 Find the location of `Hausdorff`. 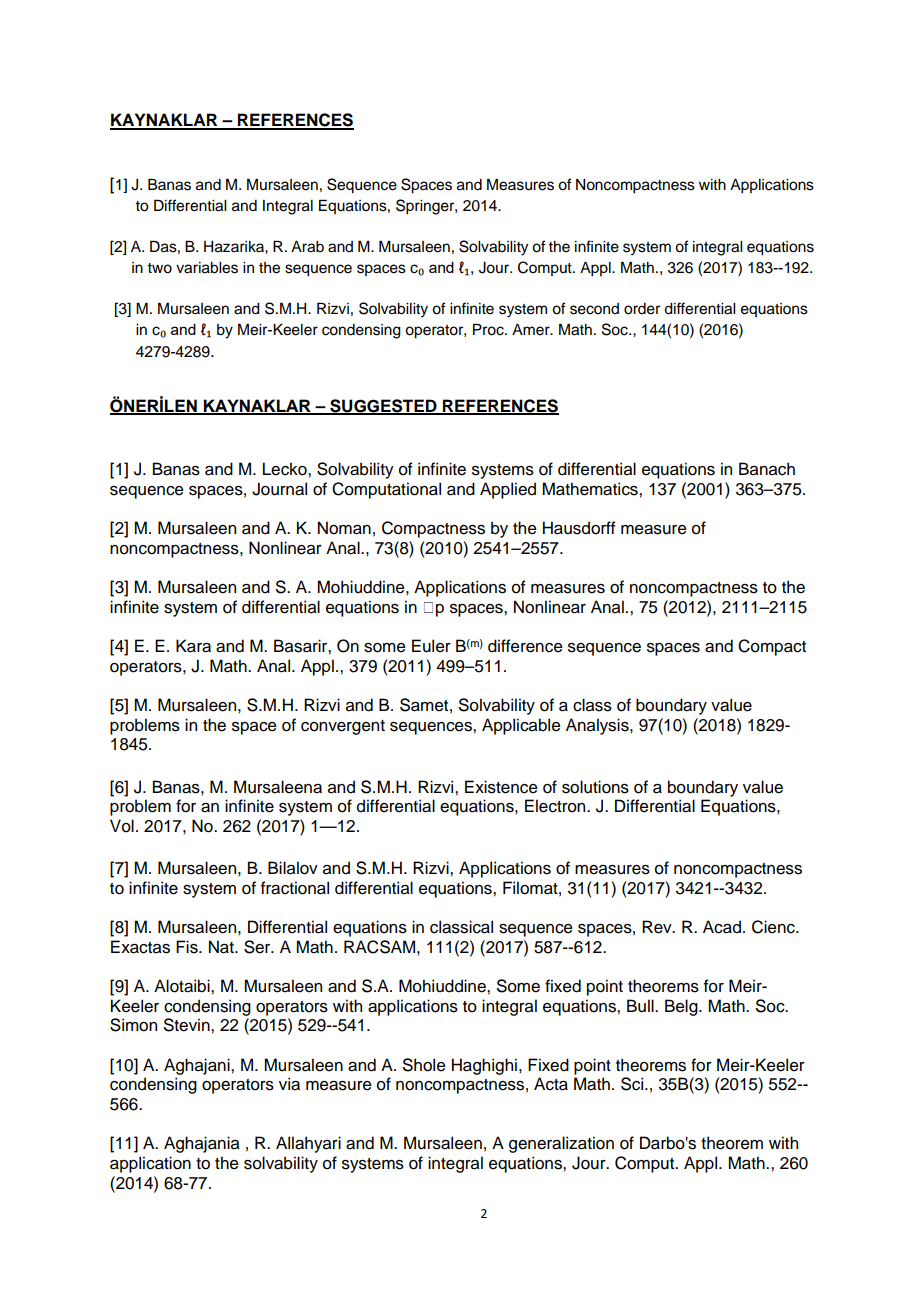

Hausdorff is located at coordinates (579, 528).
